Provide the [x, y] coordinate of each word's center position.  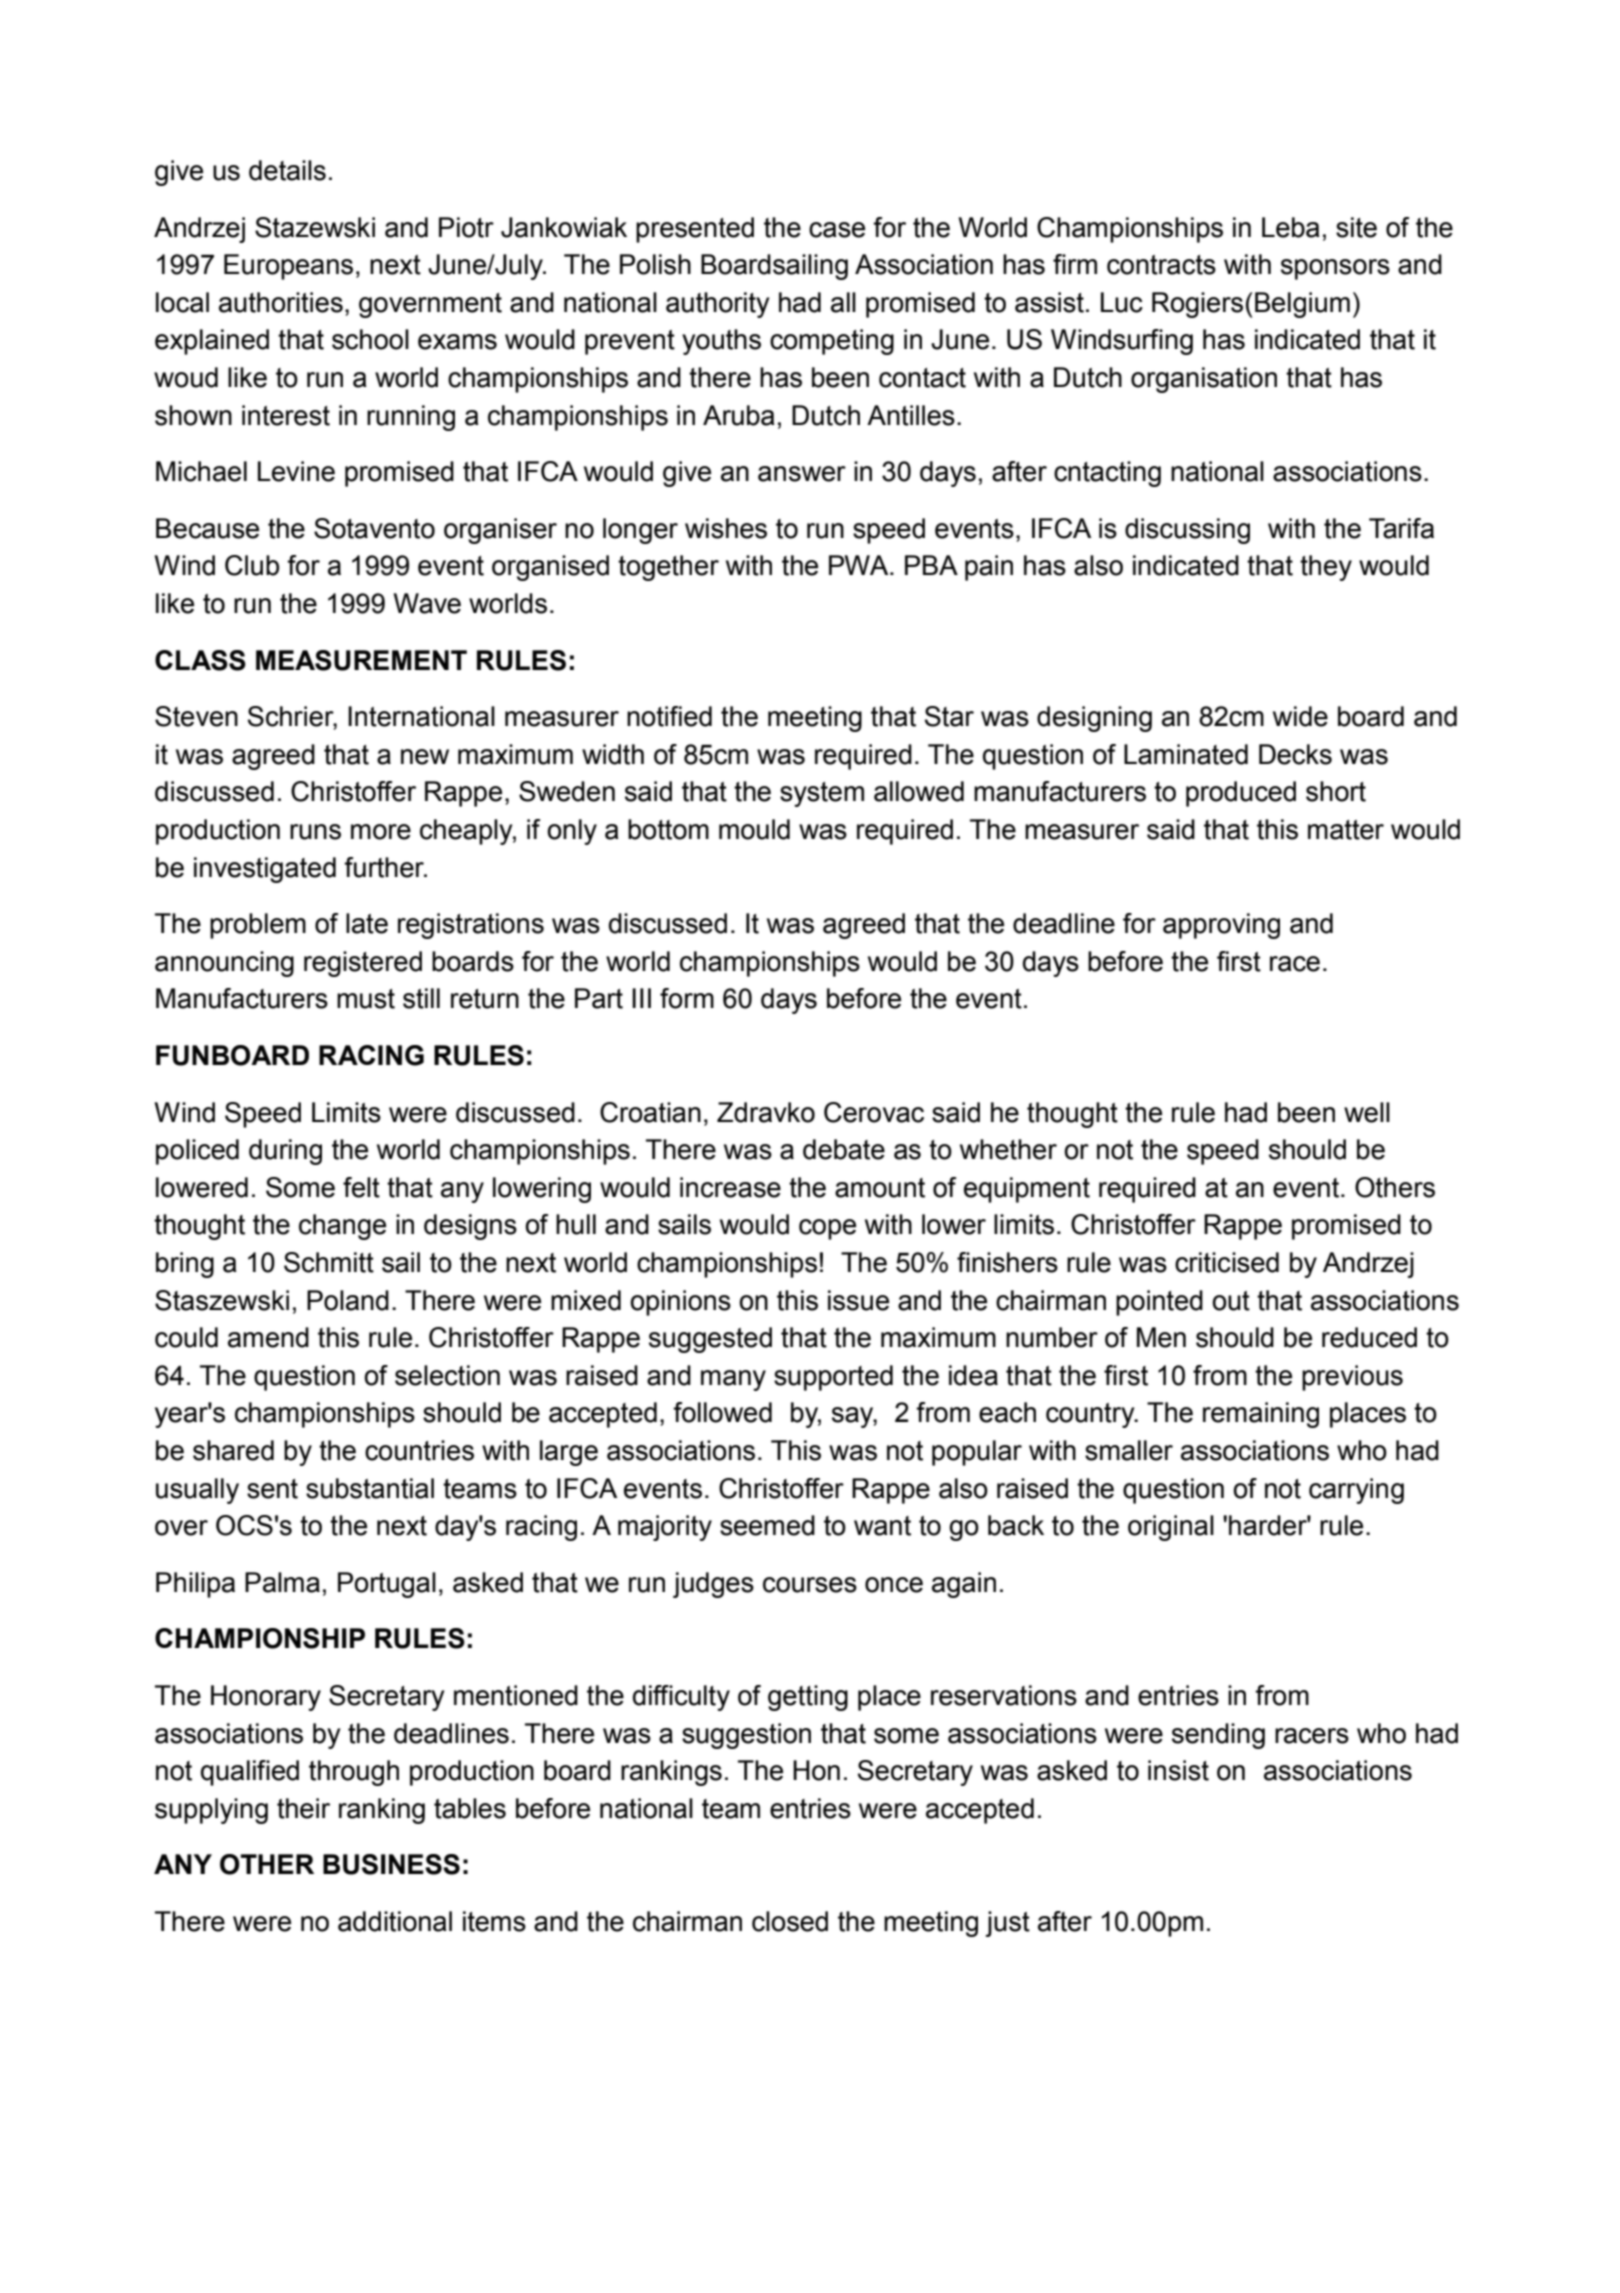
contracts [1161, 265]
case [837, 230]
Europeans [288, 267]
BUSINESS [391, 1864]
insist [1178, 1770]
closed [790, 1921]
